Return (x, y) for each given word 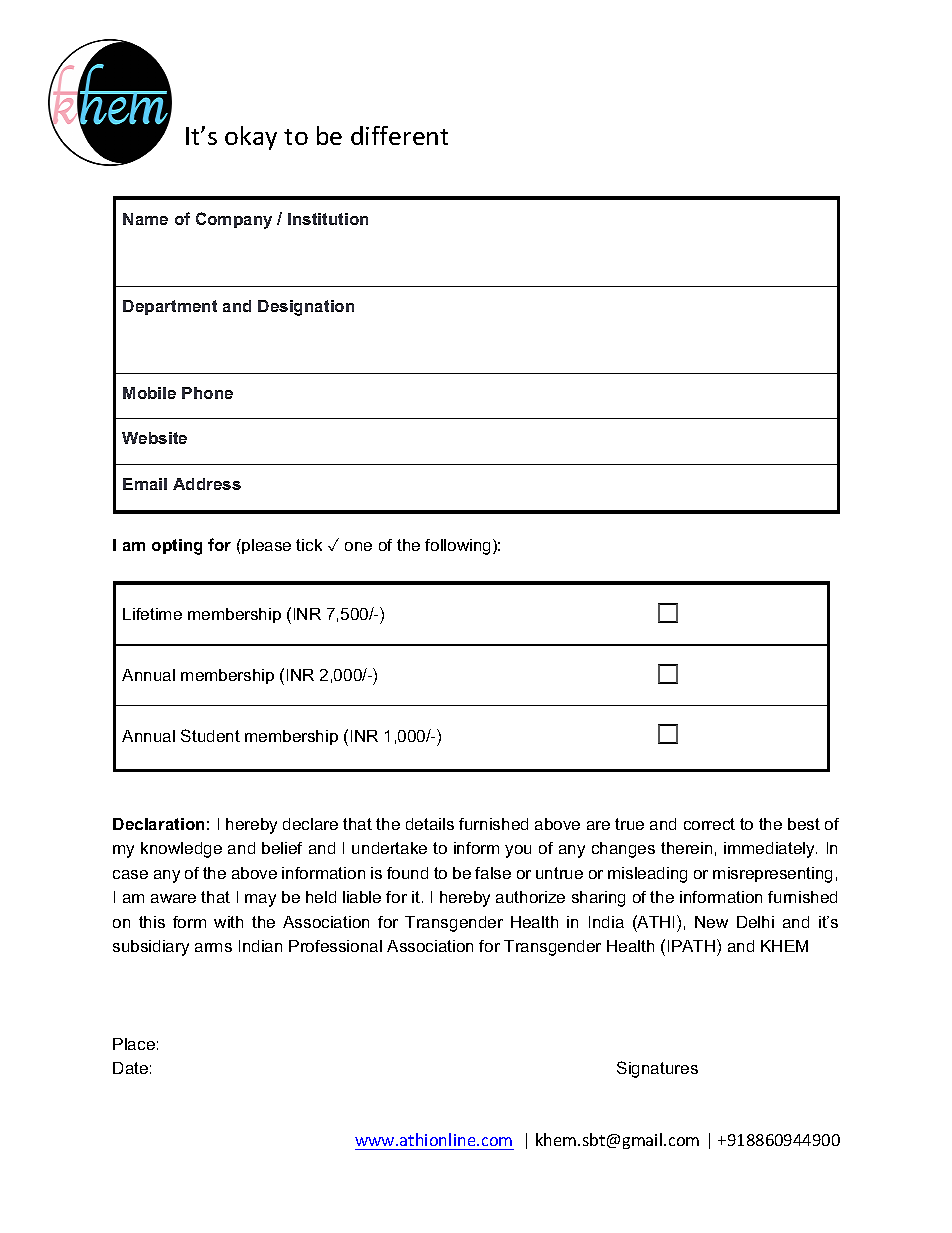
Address (207, 484)
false (493, 873)
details (430, 824)
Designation (306, 308)
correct (709, 824)
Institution (328, 219)
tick (309, 545)
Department (170, 307)
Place (134, 1044)
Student (210, 735)
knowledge (181, 850)
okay (251, 138)
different (399, 135)
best (804, 824)
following (459, 547)
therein (686, 848)
